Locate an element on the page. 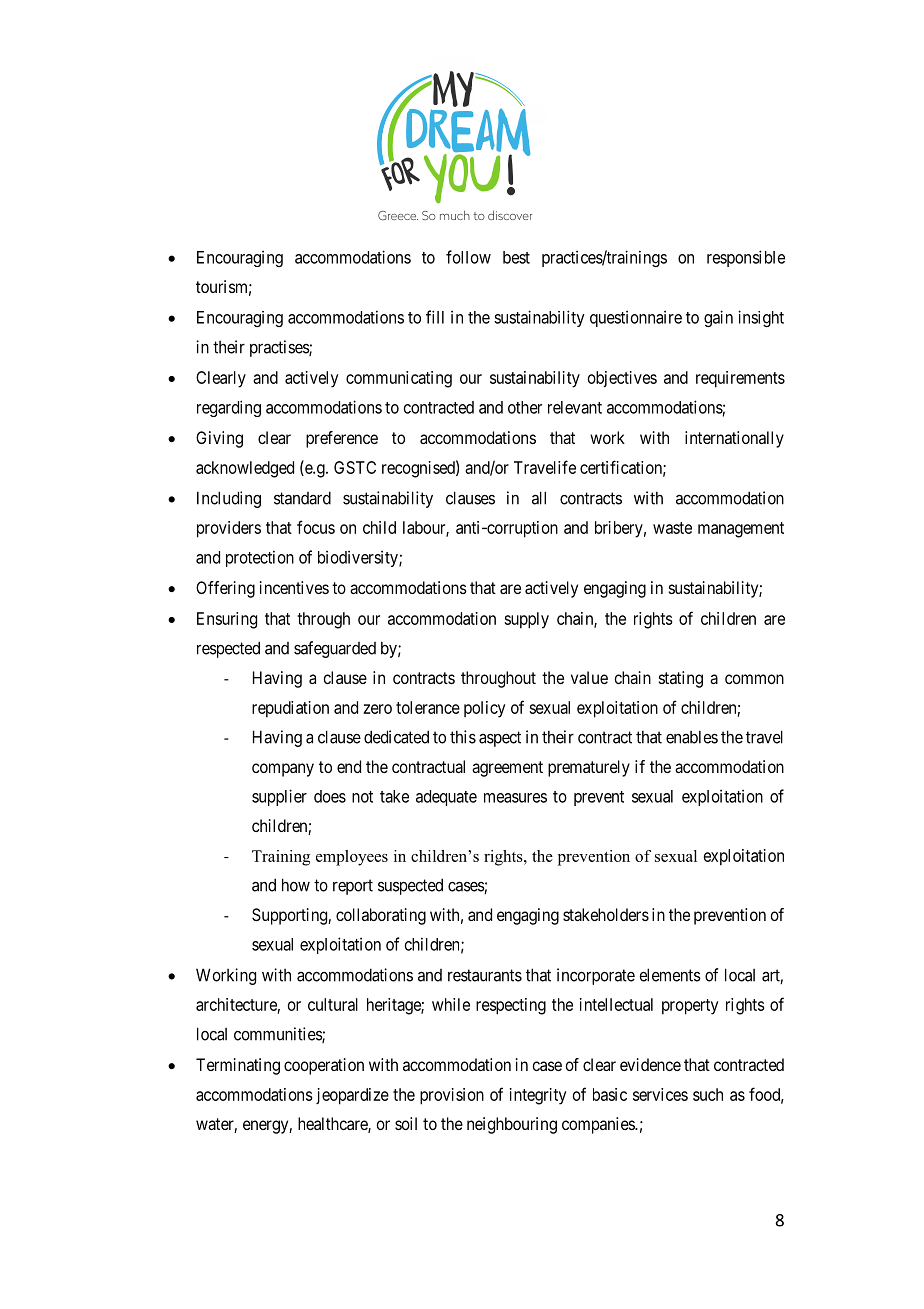  repudiation is located at coordinates (290, 709).
